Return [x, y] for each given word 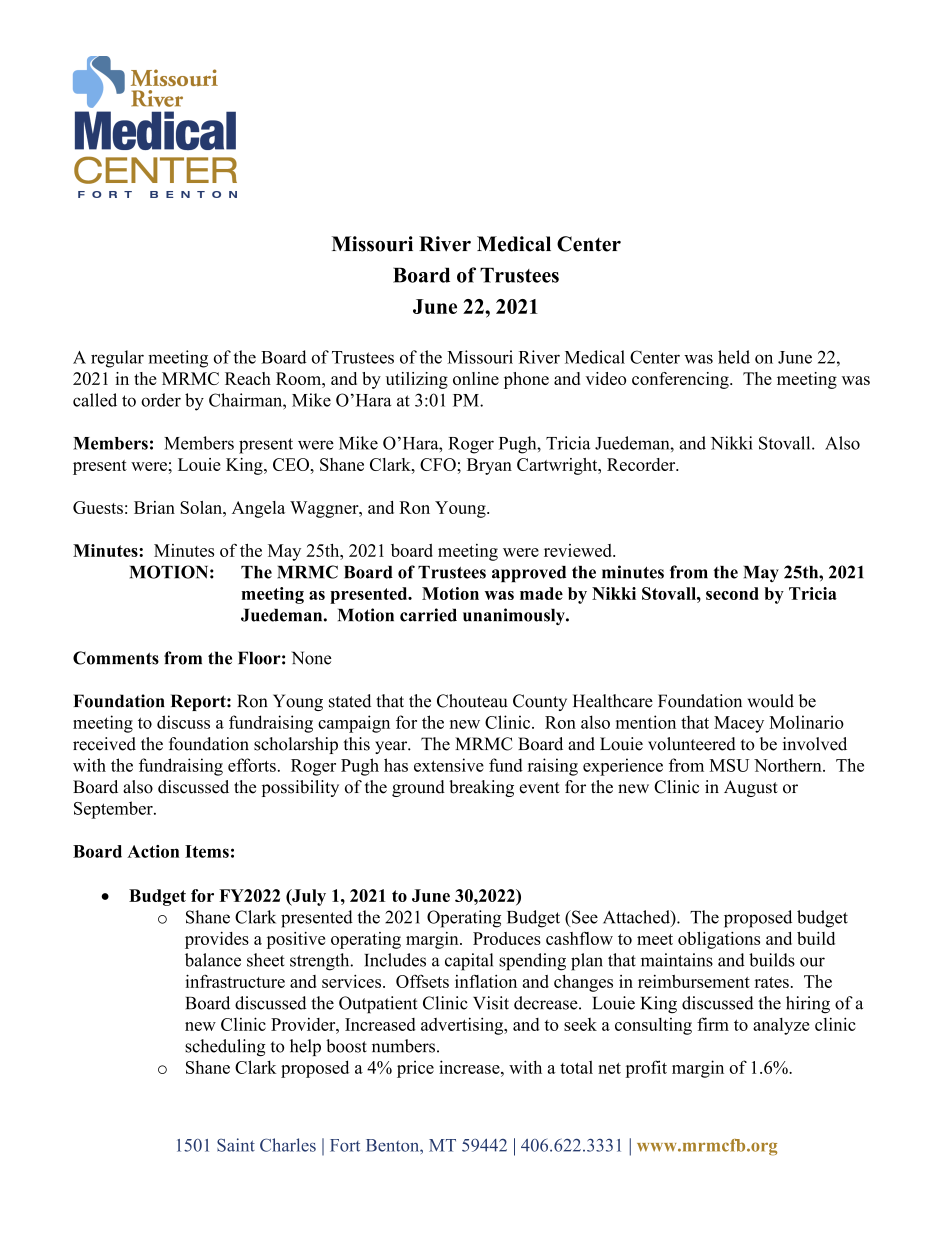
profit [646, 1069]
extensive [449, 765]
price [415, 1069]
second [732, 593]
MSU [729, 765]
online [476, 378]
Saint [236, 1145]
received [104, 744]
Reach [248, 378]
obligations [719, 940]
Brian [154, 507]
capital [469, 962]
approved [529, 574]
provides [217, 940]
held [734, 357]
